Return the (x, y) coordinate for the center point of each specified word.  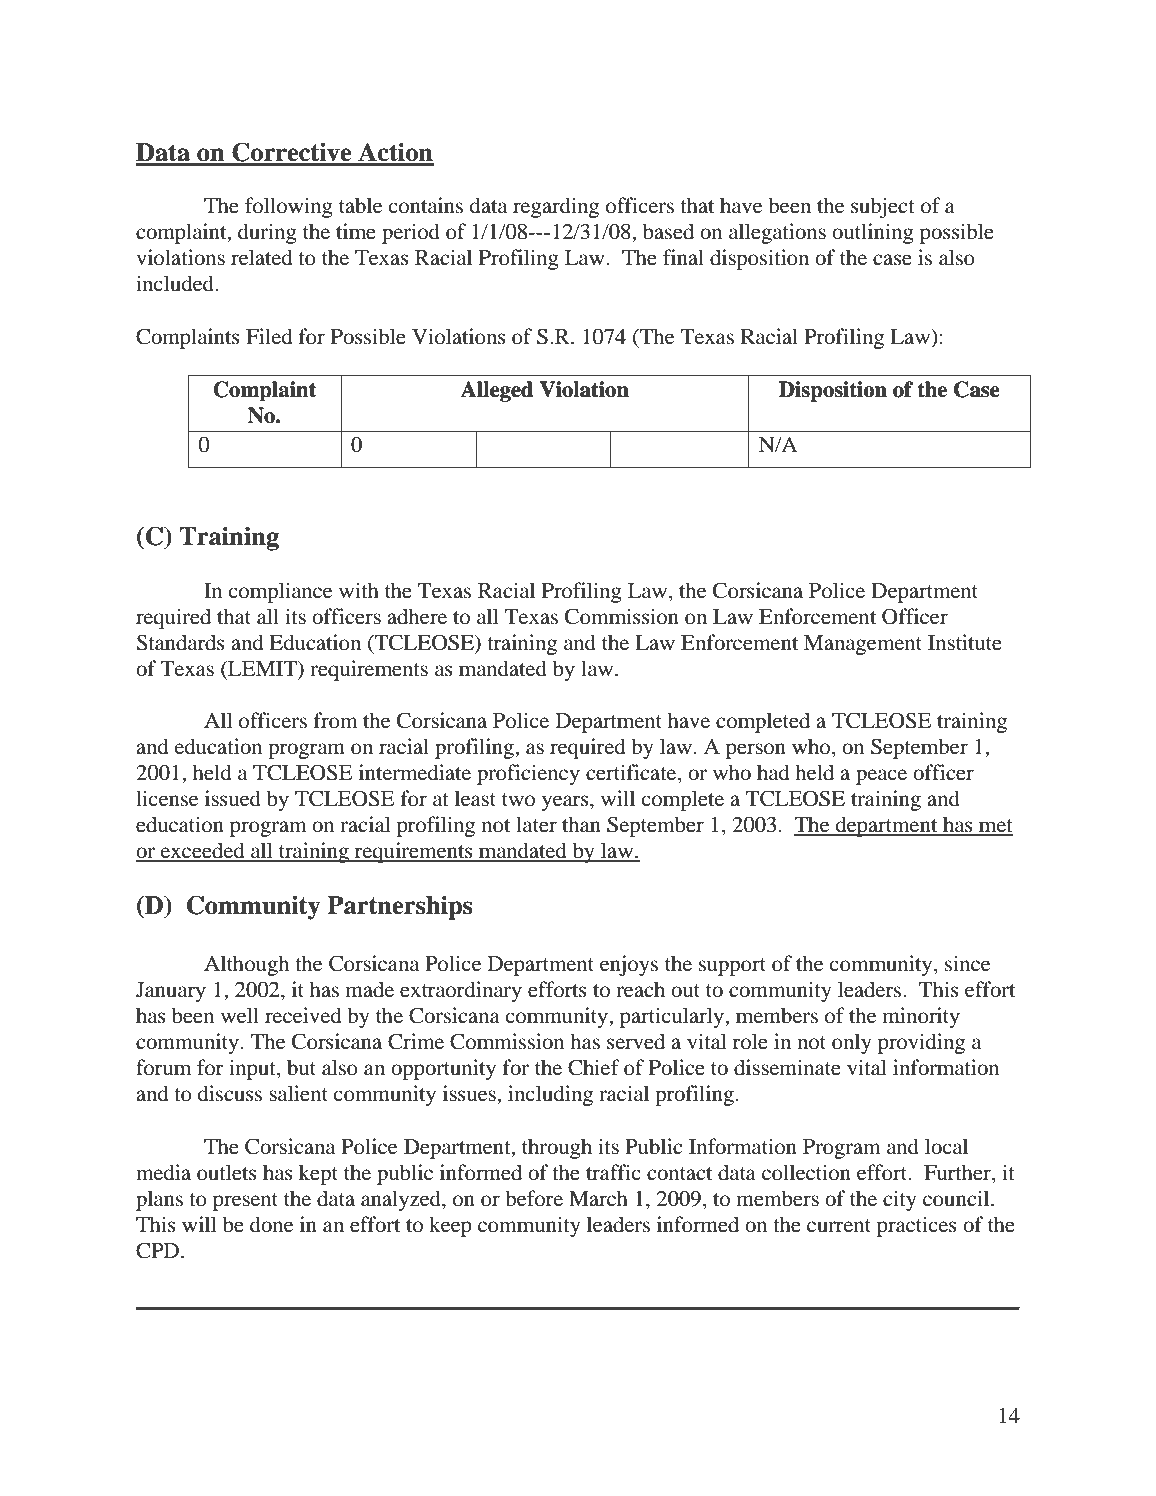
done (271, 1224)
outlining (873, 233)
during (267, 233)
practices (917, 1226)
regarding (556, 207)
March (598, 1198)
